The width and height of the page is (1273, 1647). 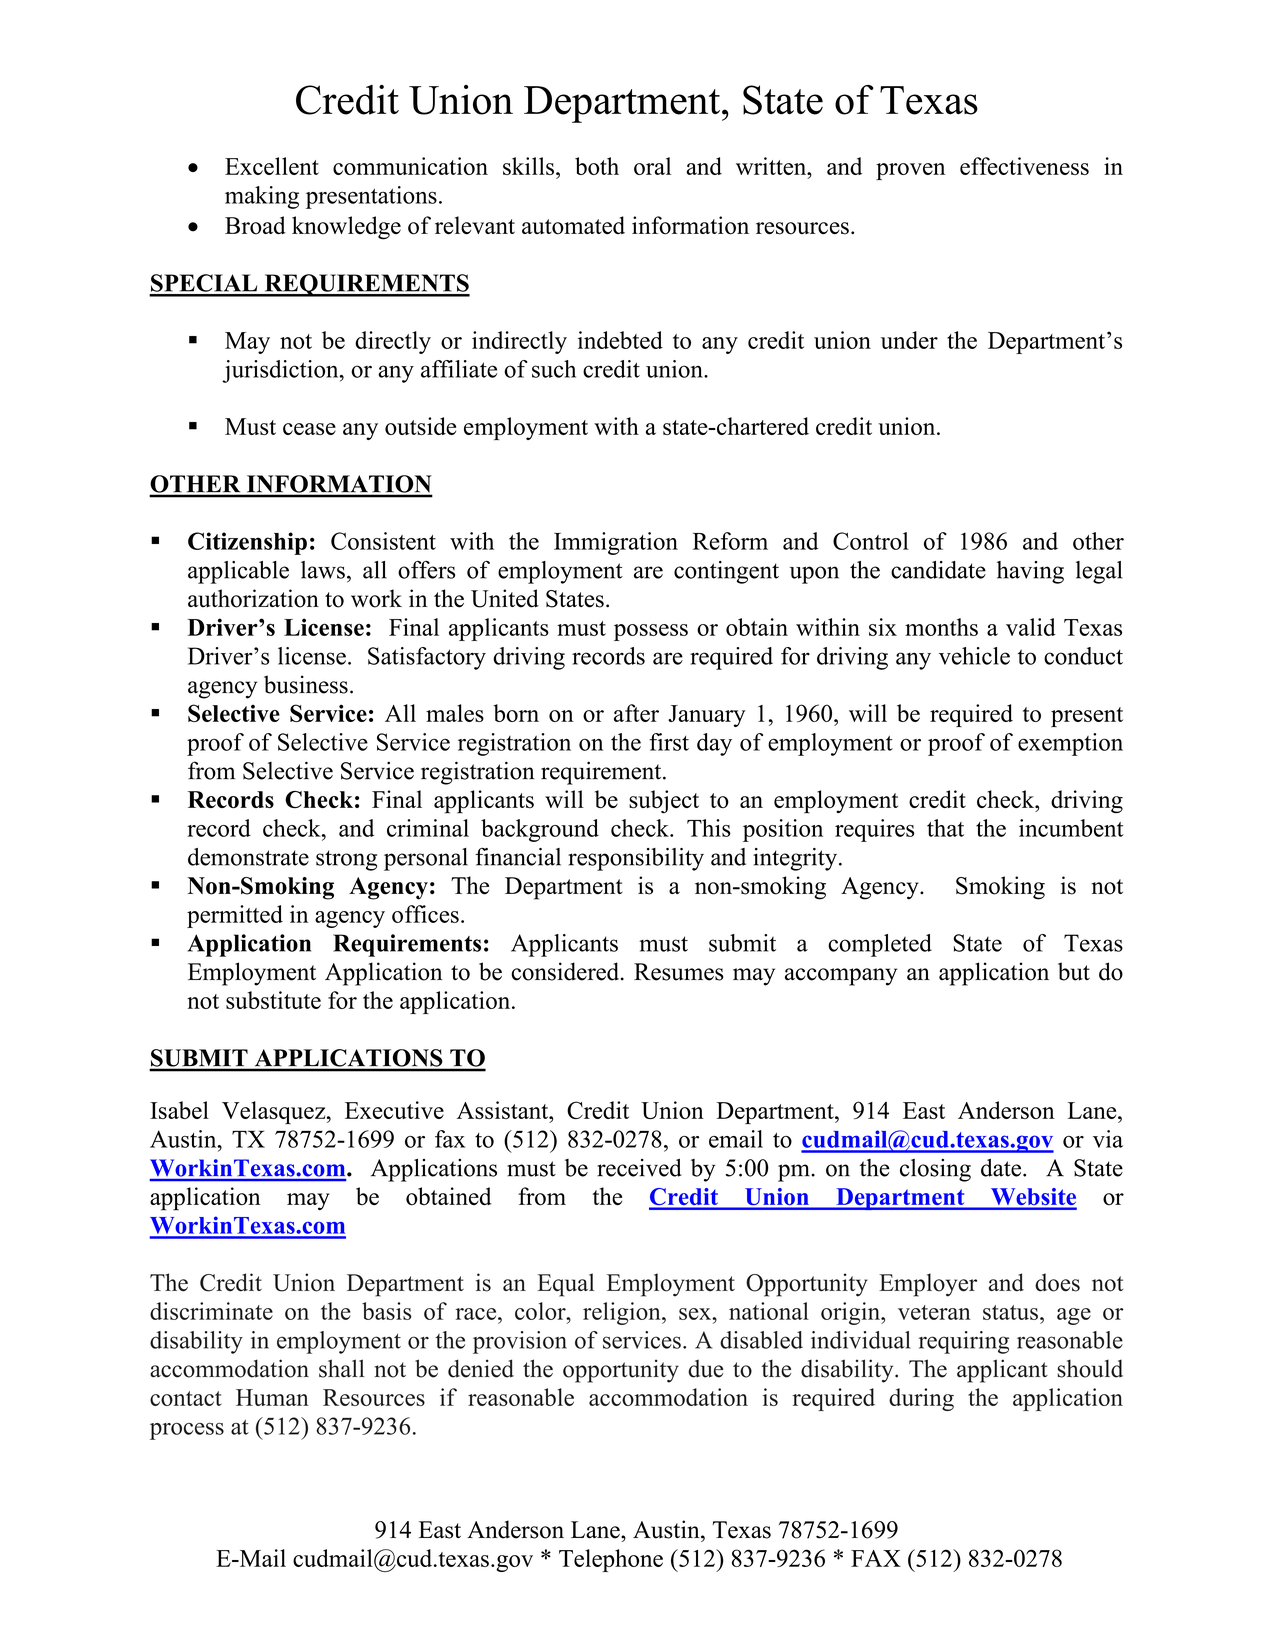 I want to click on that, so click(x=945, y=828).
